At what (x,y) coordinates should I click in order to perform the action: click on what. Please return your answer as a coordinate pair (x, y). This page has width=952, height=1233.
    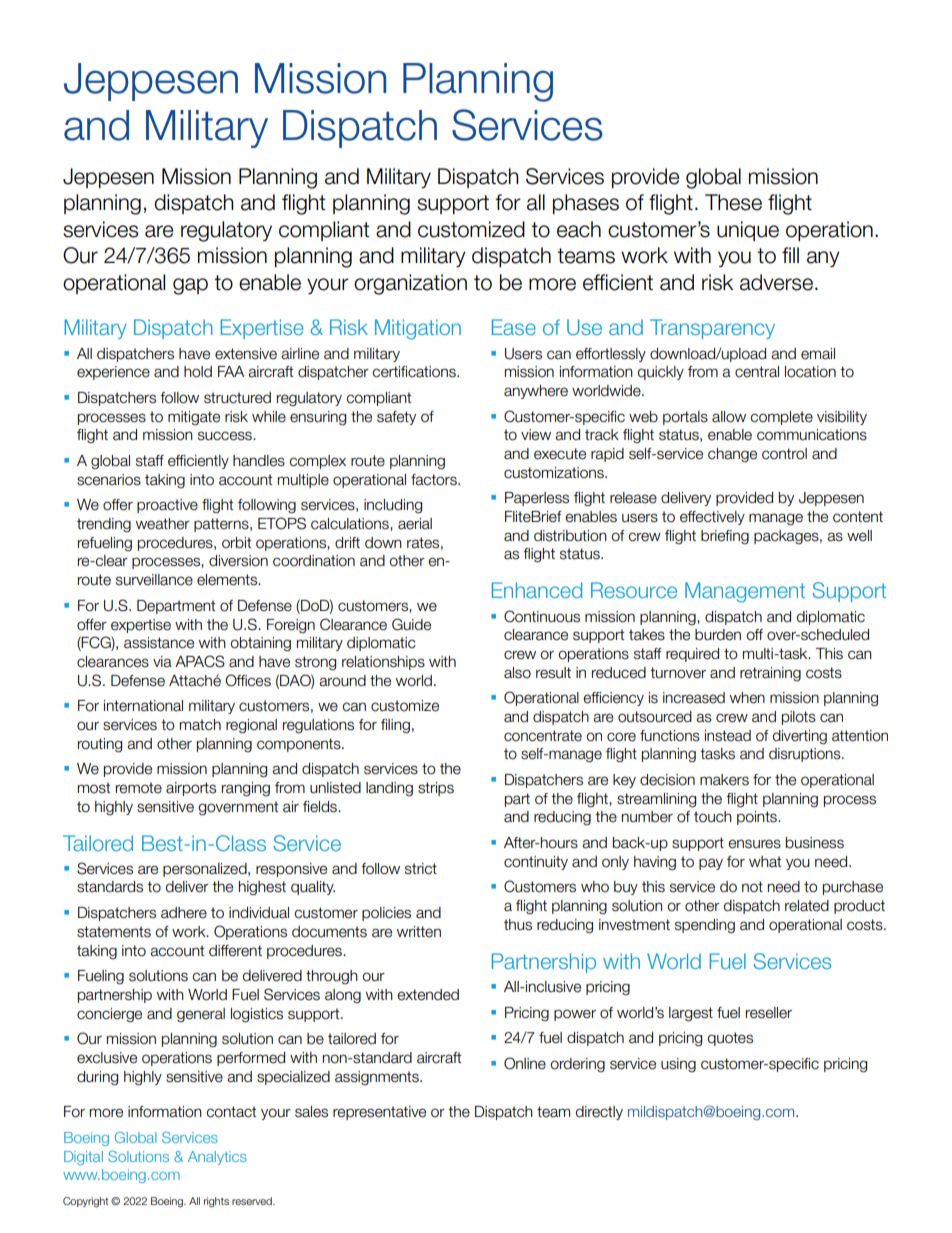
    Looking at the image, I should click on (765, 862).
